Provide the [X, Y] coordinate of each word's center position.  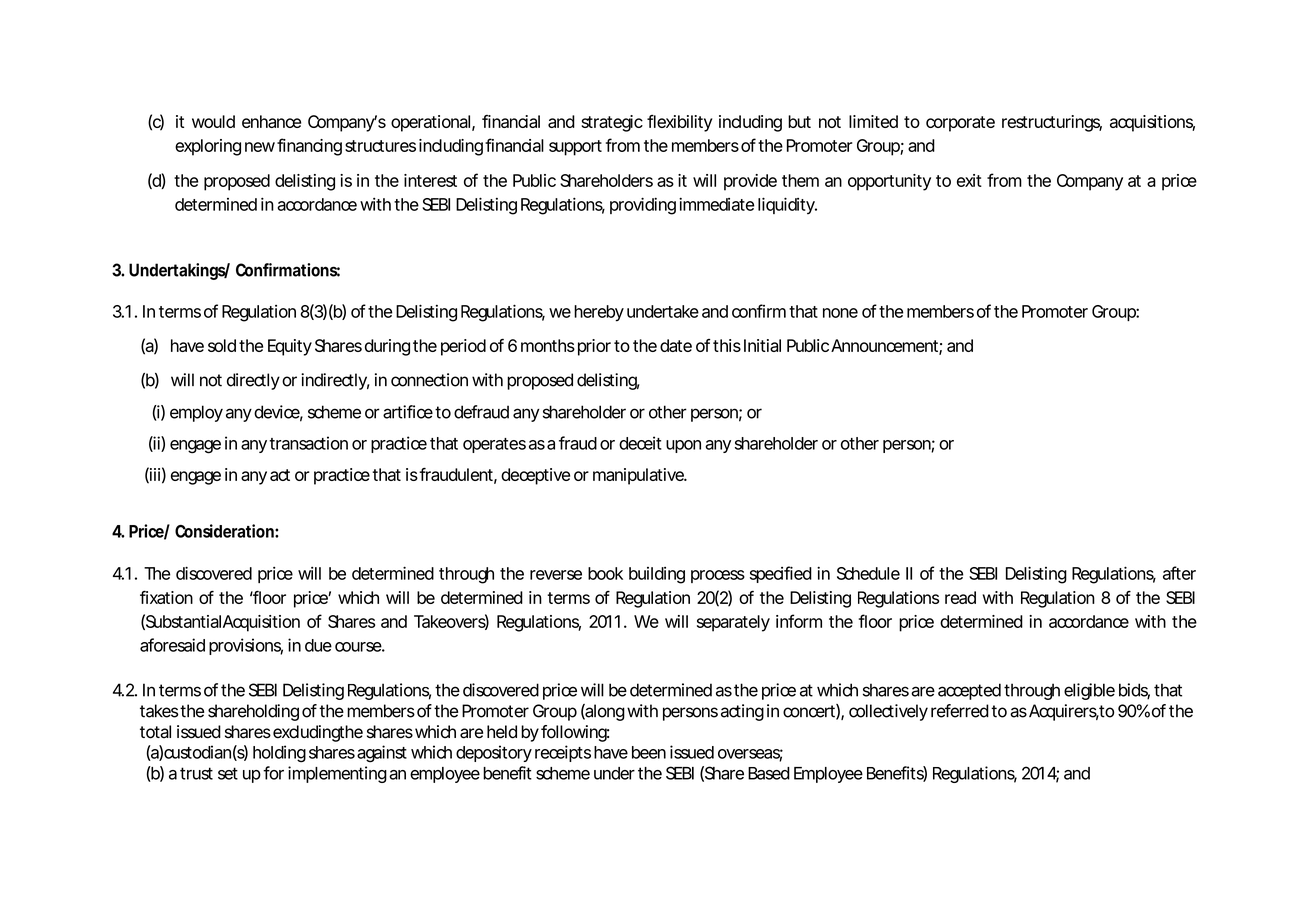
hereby [599, 313]
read [960, 597]
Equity [290, 347]
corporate [960, 124]
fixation [166, 597]
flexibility [679, 123]
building [657, 575]
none [840, 313]
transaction [308, 443]
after [1179, 573]
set [228, 773]
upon [683, 446]
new [260, 147]
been [649, 752]
